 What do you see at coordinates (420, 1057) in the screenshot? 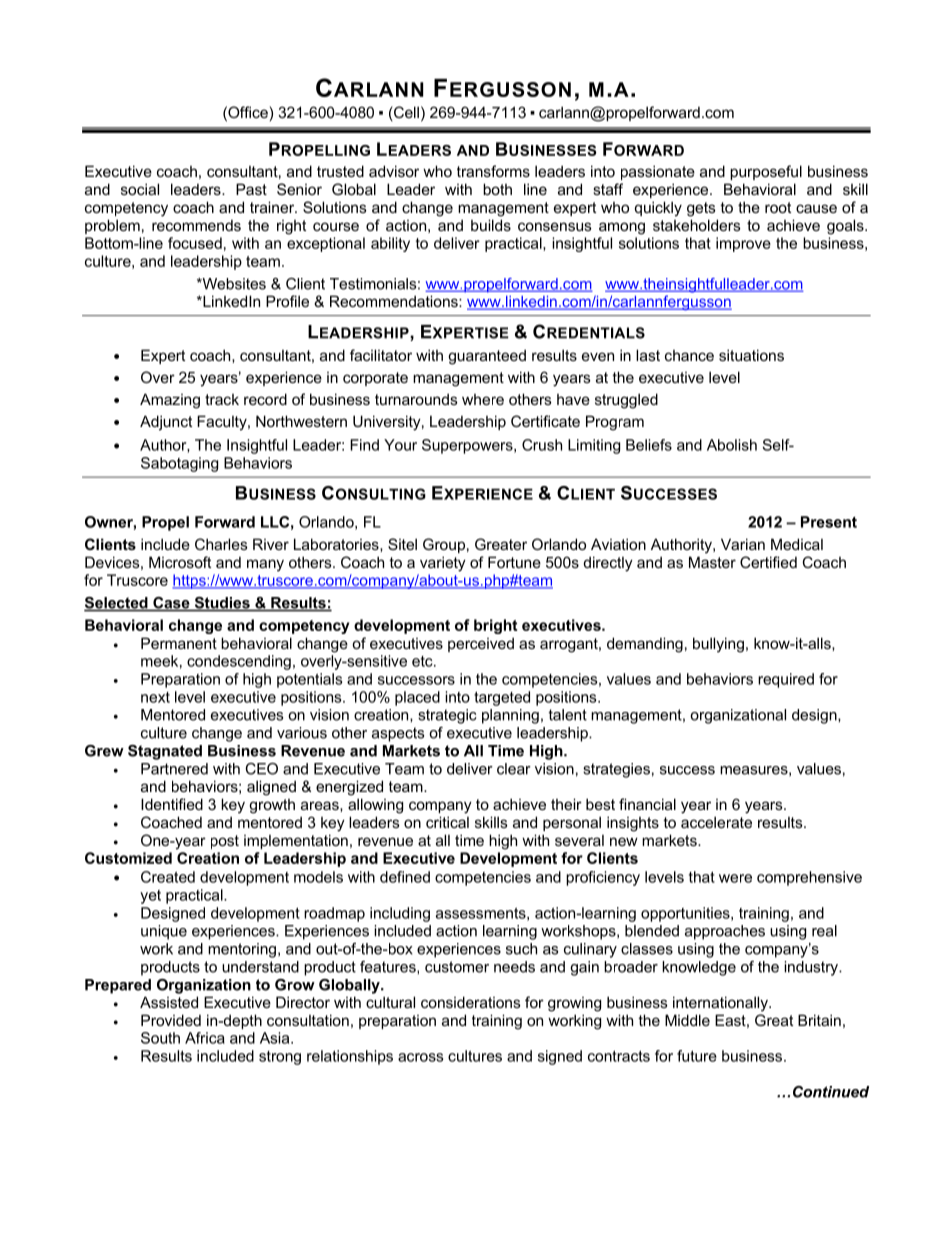
I see `across` at bounding box center [420, 1057].
